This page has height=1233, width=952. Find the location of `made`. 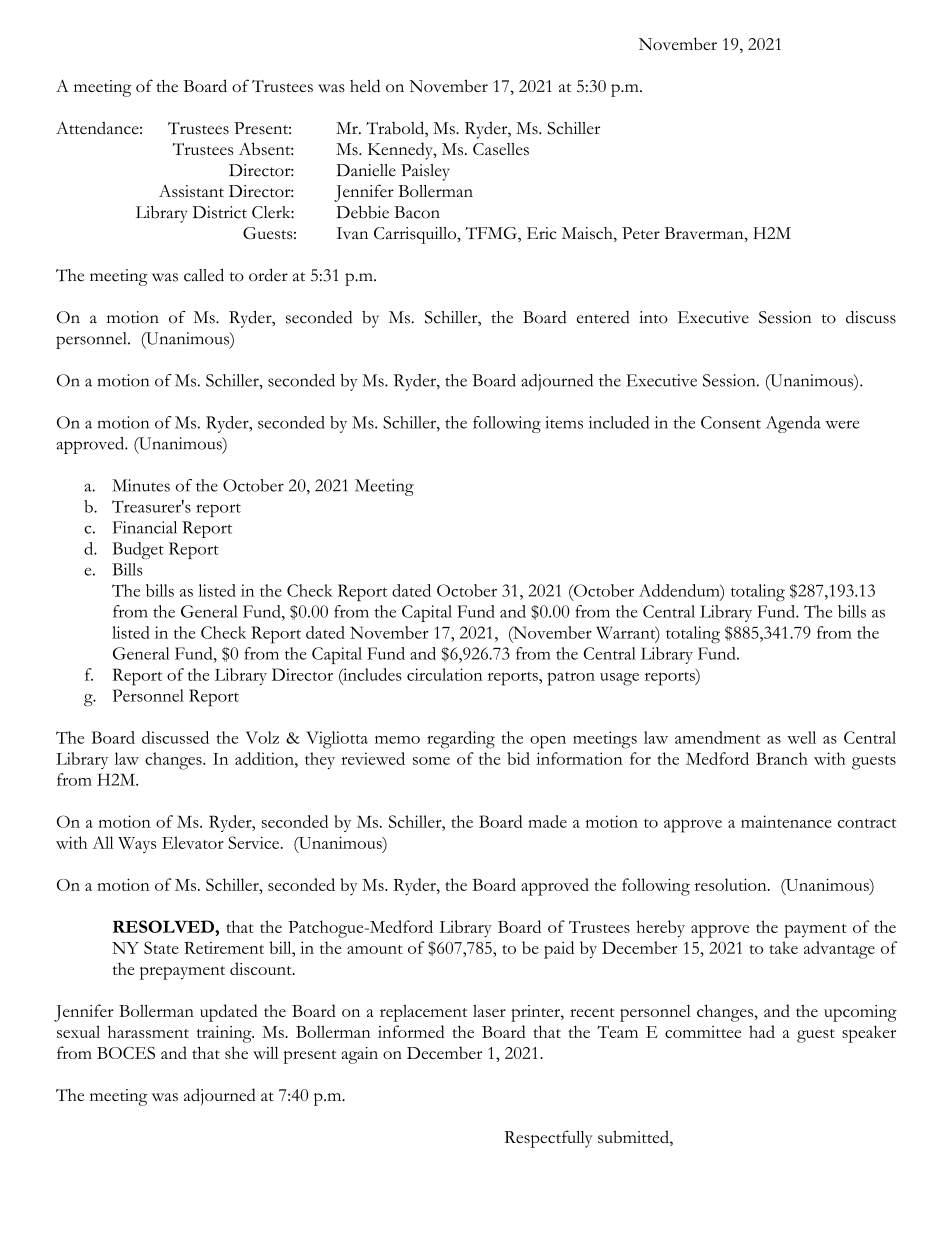

made is located at coordinates (547, 821).
